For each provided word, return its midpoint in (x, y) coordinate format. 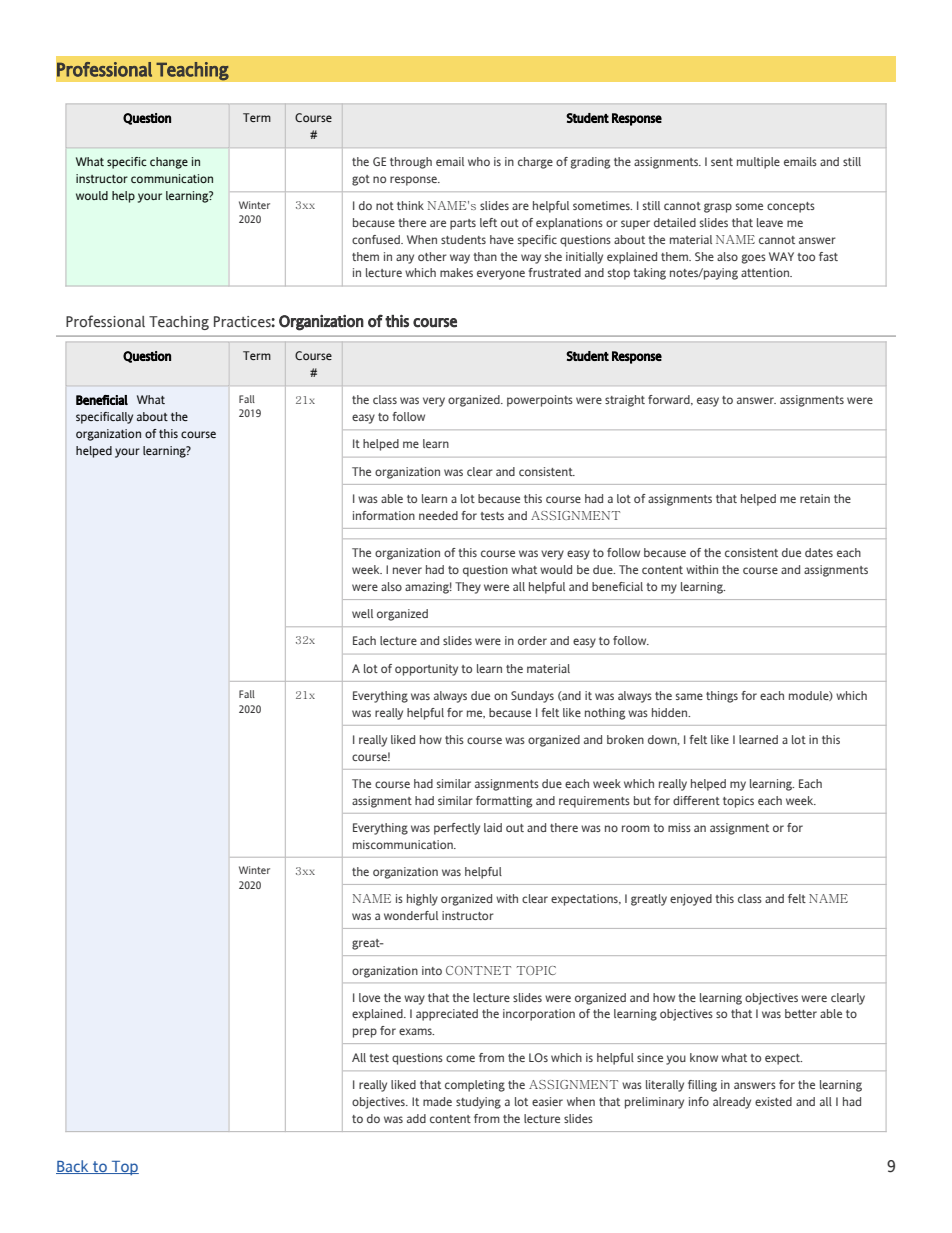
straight (625, 401)
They (468, 588)
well (362, 613)
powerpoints (540, 401)
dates (819, 552)
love (369, 997)
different (696, 800)
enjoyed (691, 900)
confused (377, 239)
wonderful (411, 915)
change (169, 163)
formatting (504, 802)
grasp (718, 208)
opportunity (426, 670)
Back (73, 1167)
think (410, 205)
